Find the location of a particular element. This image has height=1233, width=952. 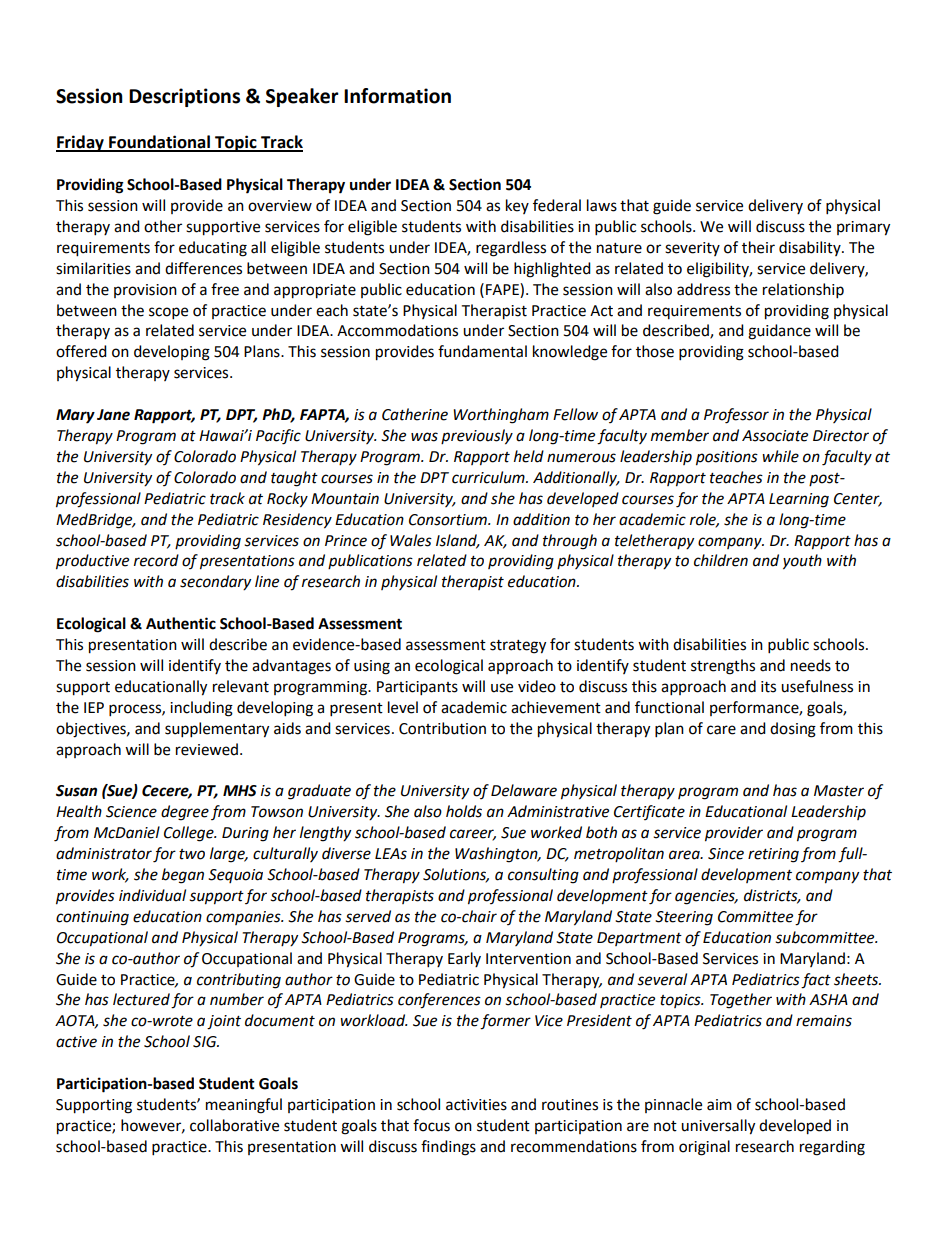

retiring is located at coordinates (773, 855).
